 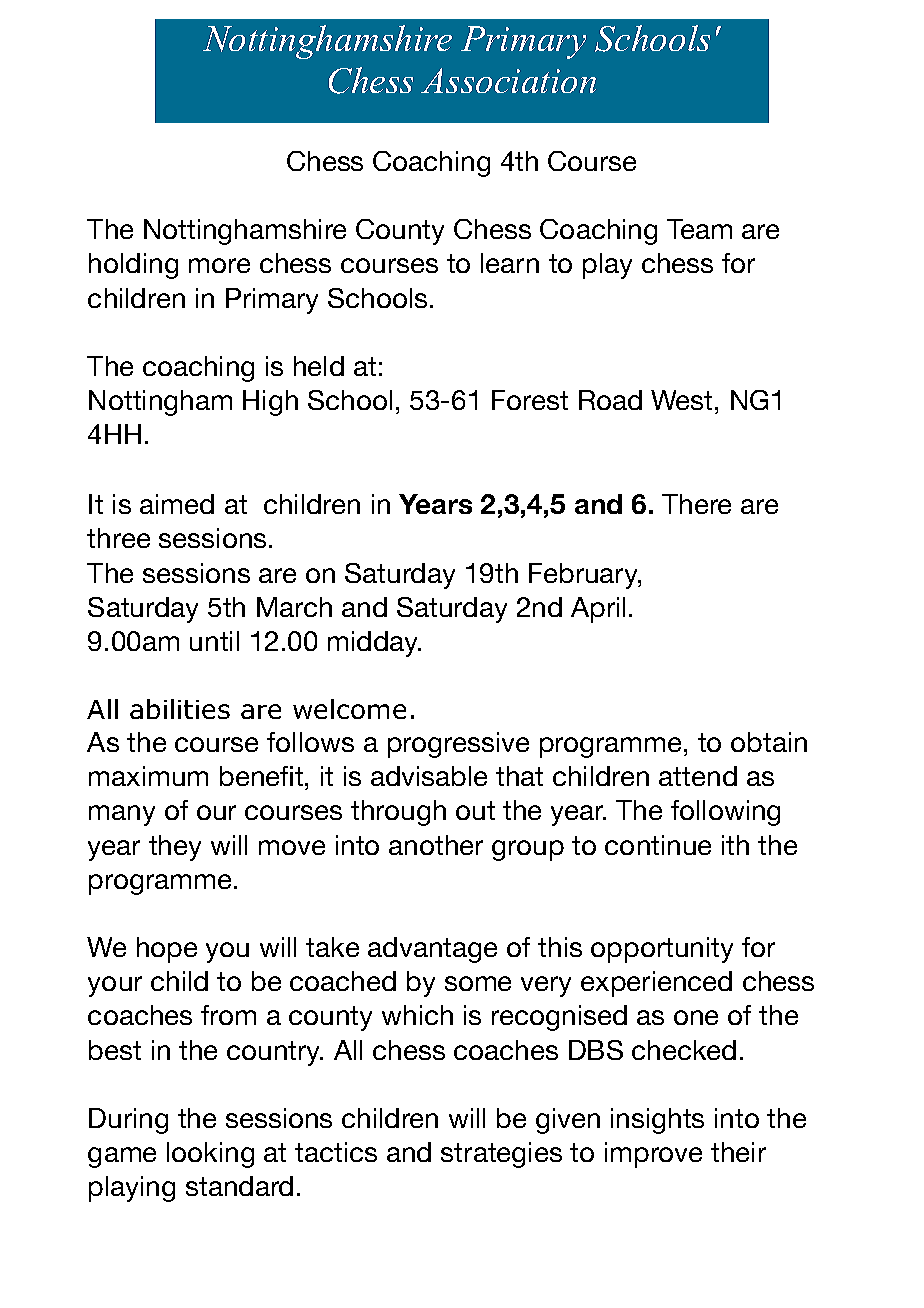 What do you see at coordinates (210, 1155) in the screenshot?
I see `looking` at bounding box center [210, 1155].
